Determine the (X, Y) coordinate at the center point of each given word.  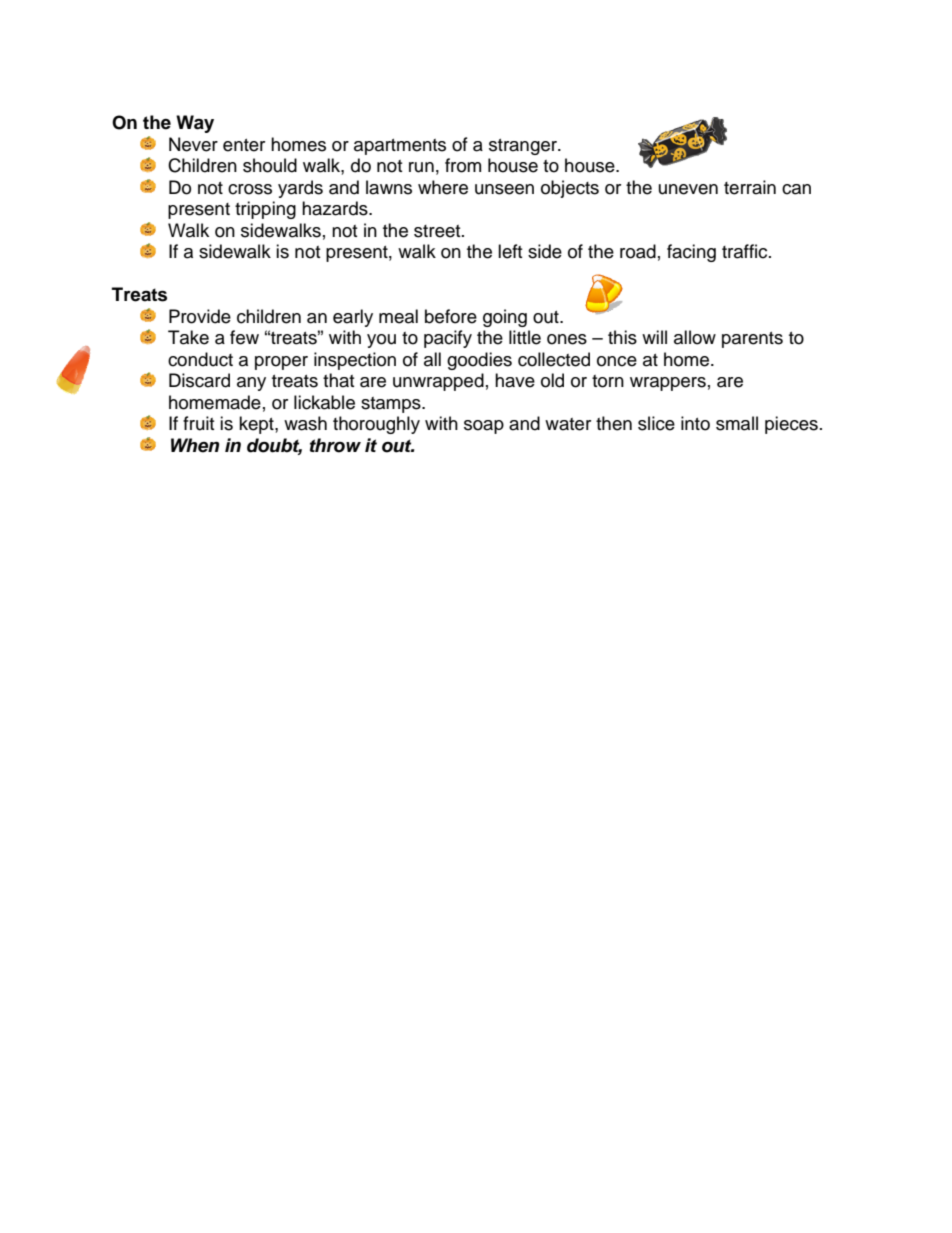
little (525, 337)
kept (257, 425)
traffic (746, 251)
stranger (524, 147)
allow (695, 337)
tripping (265, 210)
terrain (750, 187)
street (438, 231)
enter (244, 145)
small (737, 423)
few (244, 337)
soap (484, 427)
